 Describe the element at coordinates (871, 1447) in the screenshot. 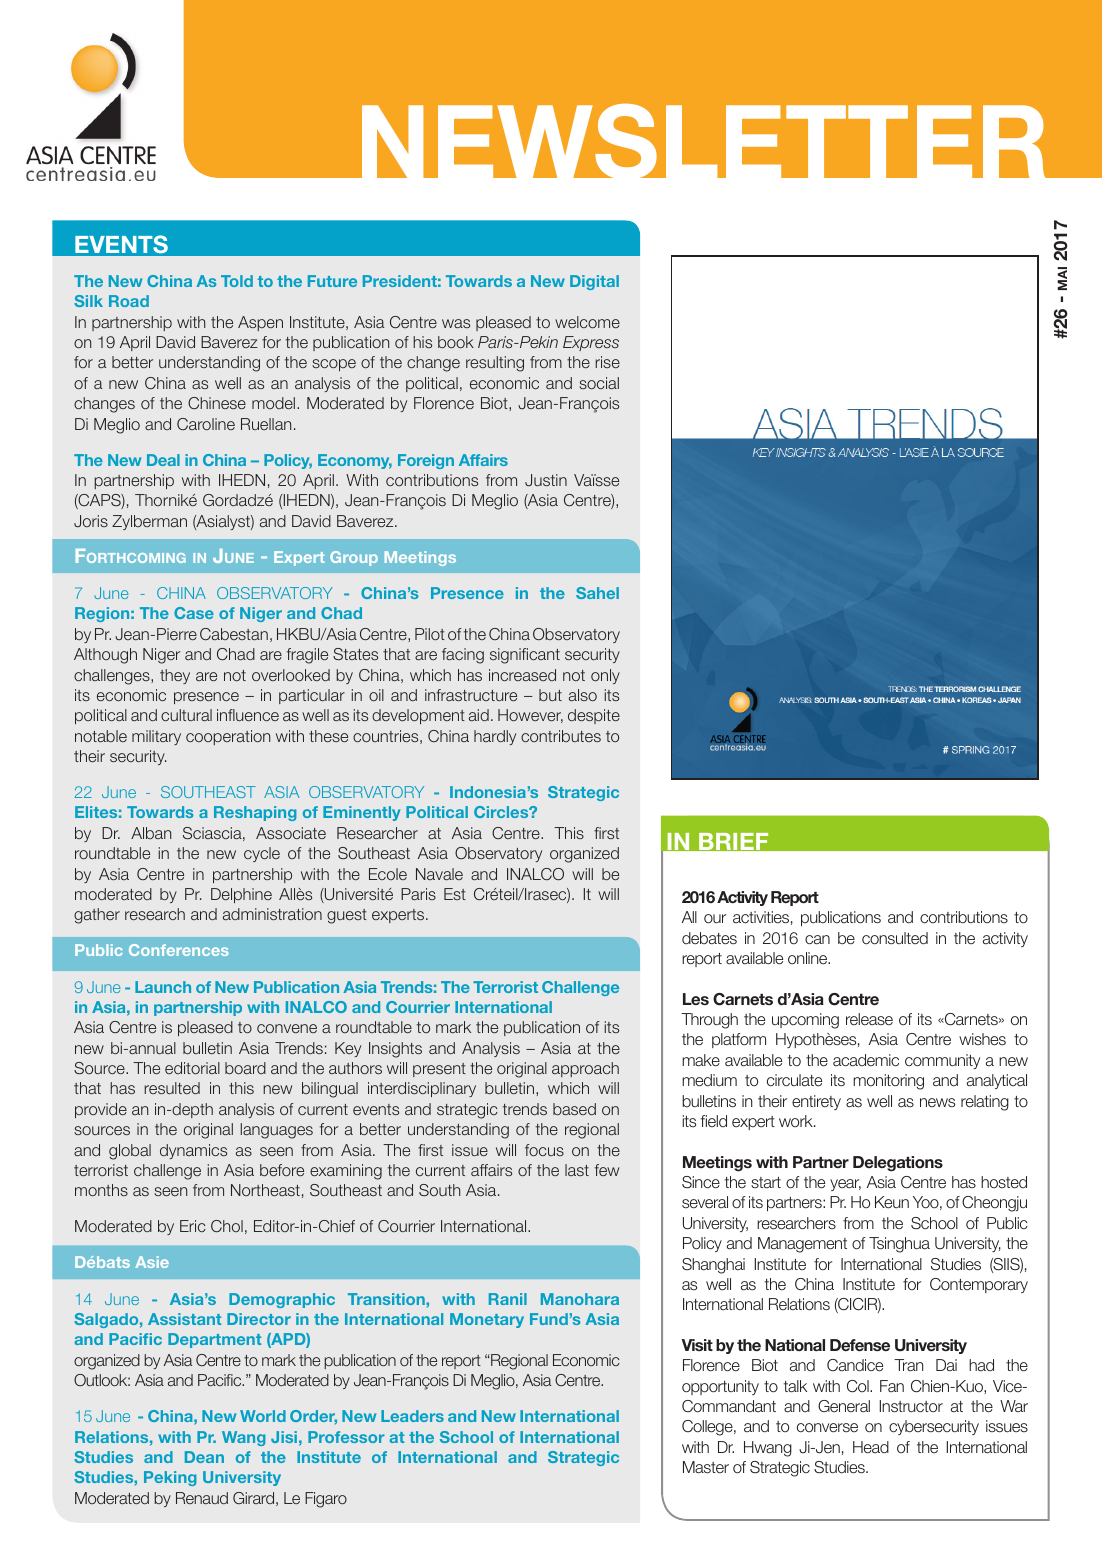

I see `Head` at that location.
